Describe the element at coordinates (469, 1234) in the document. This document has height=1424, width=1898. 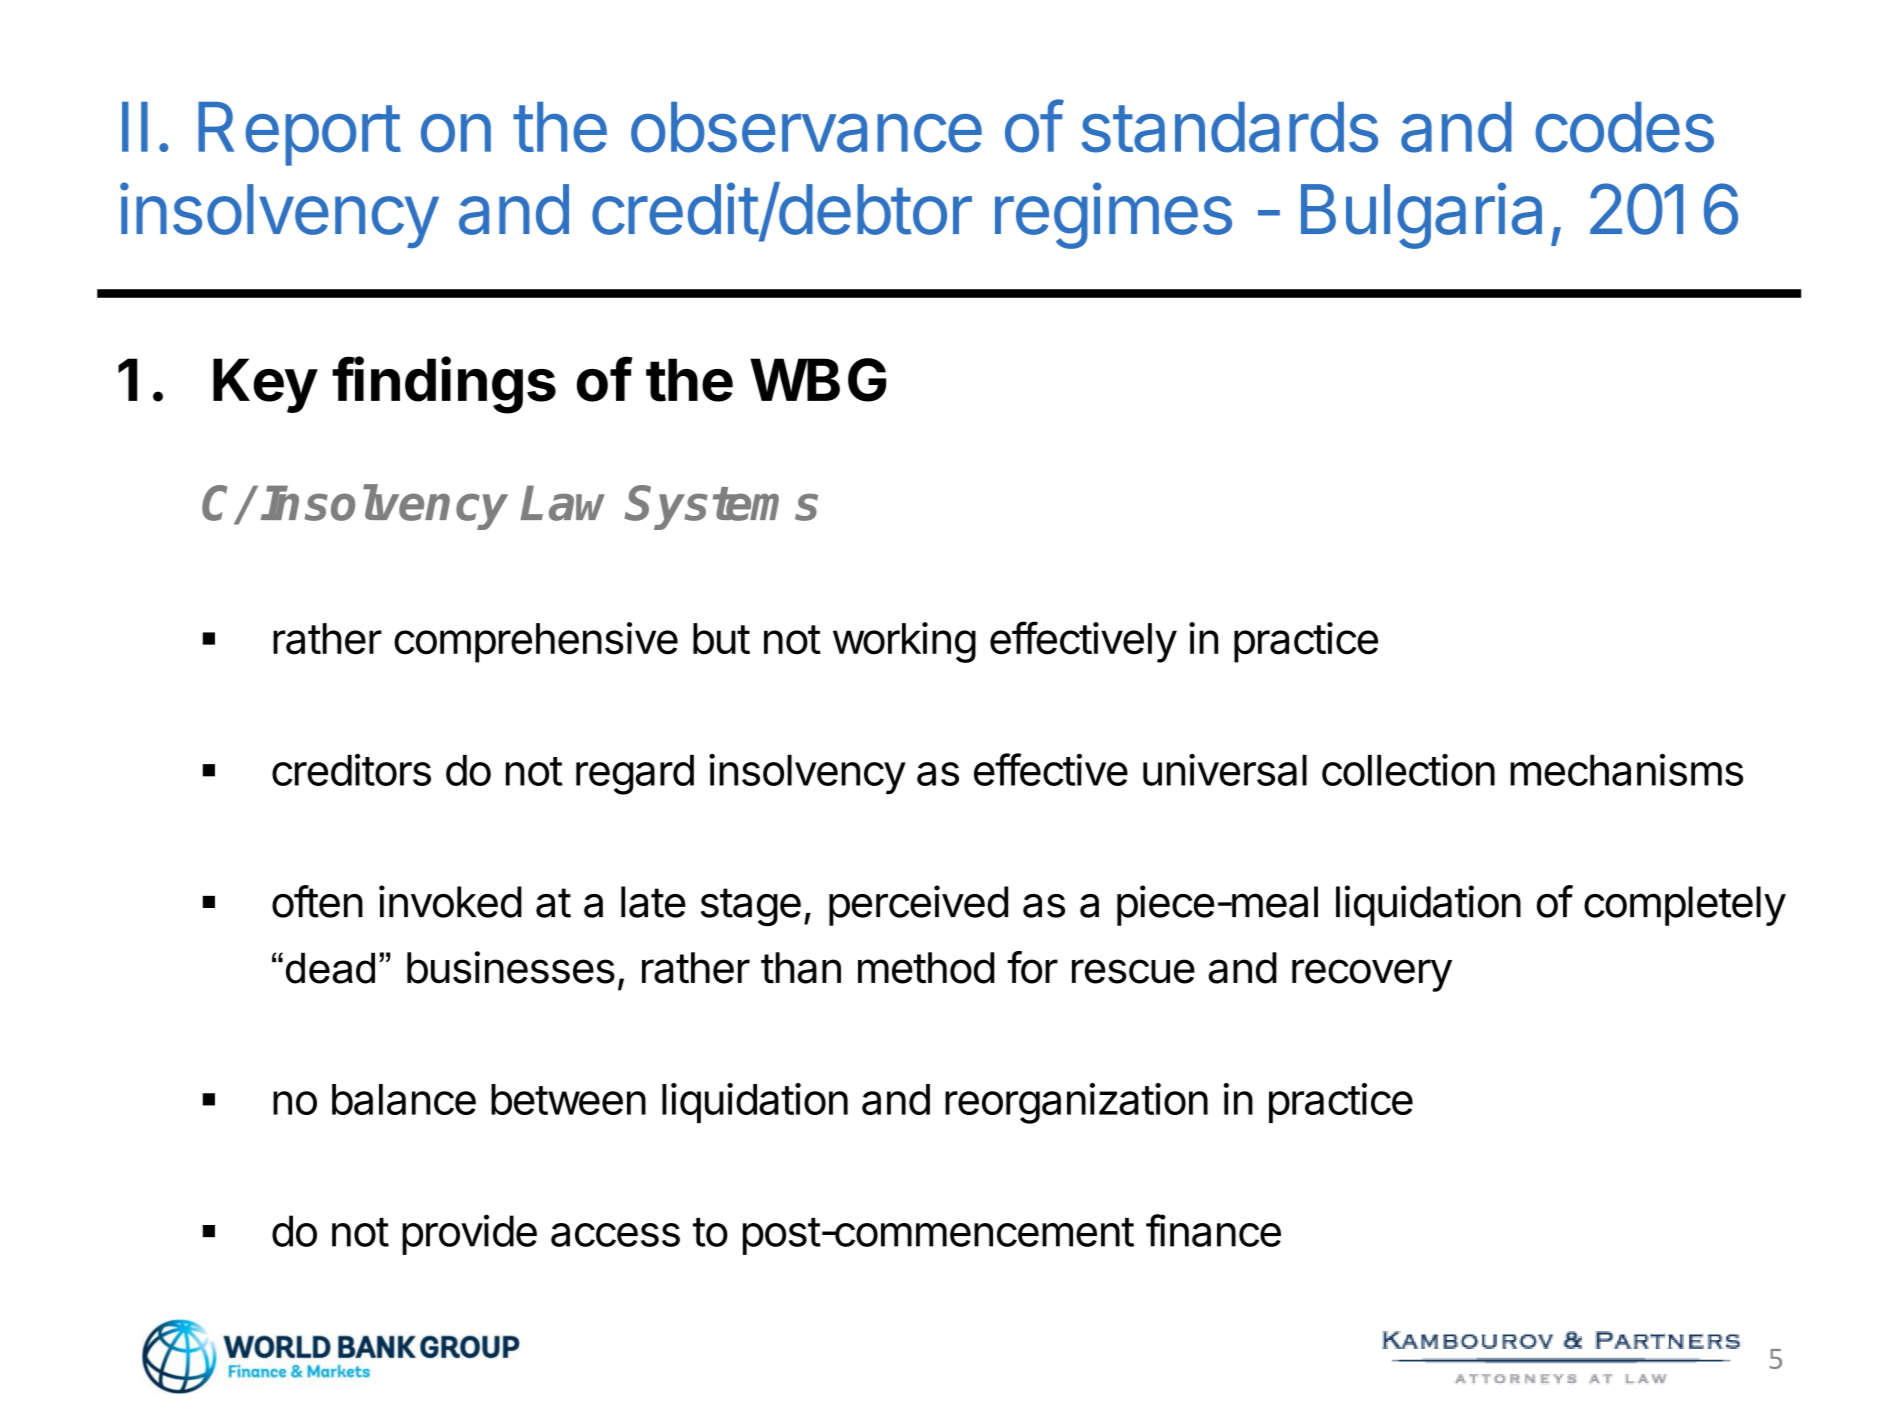
I see `provide` at that location.
